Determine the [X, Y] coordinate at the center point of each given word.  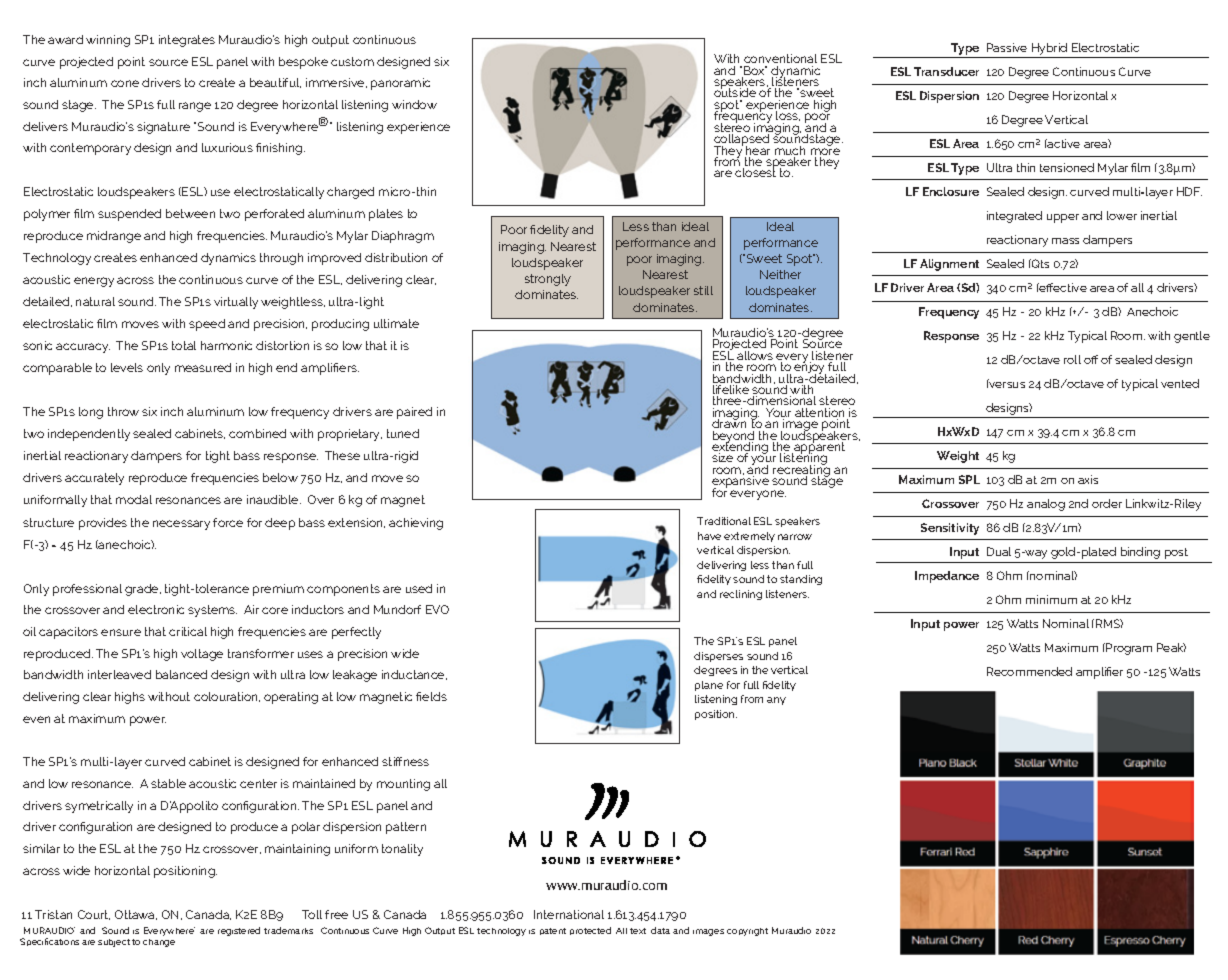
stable [168, 783]
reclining [741, 595]
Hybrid [1049, 49]
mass [1065, 241]
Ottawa [136, 915]
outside [735, 93]
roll [1072, 359]
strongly [548, 280]
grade [143, 590]
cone [125, 83]
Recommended [1029, 671]
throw [123, 411]
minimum [1051, 599]
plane [709, 686]
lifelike [731, 391]
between [190, 213]
